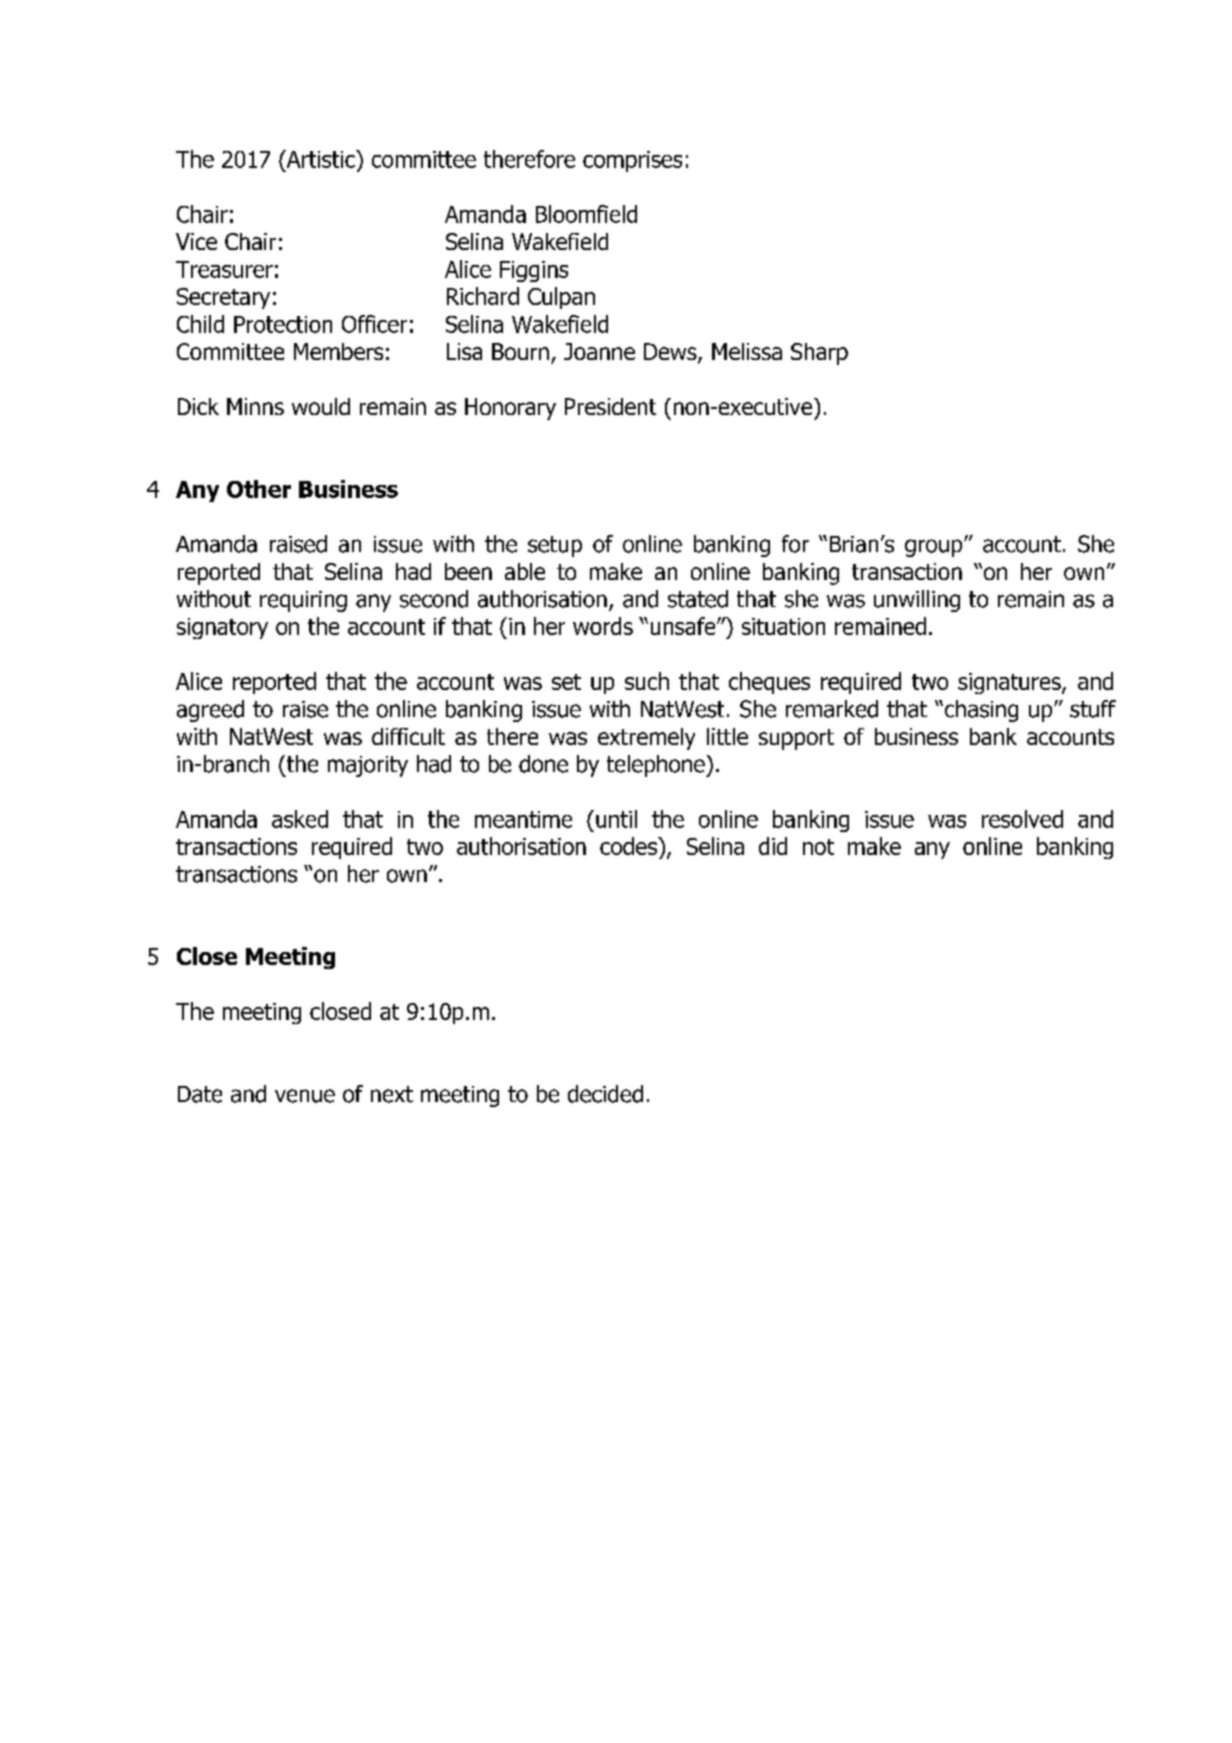 The width and height of the image is (1232, 1743). I want to click on President, so click(610, 406).
